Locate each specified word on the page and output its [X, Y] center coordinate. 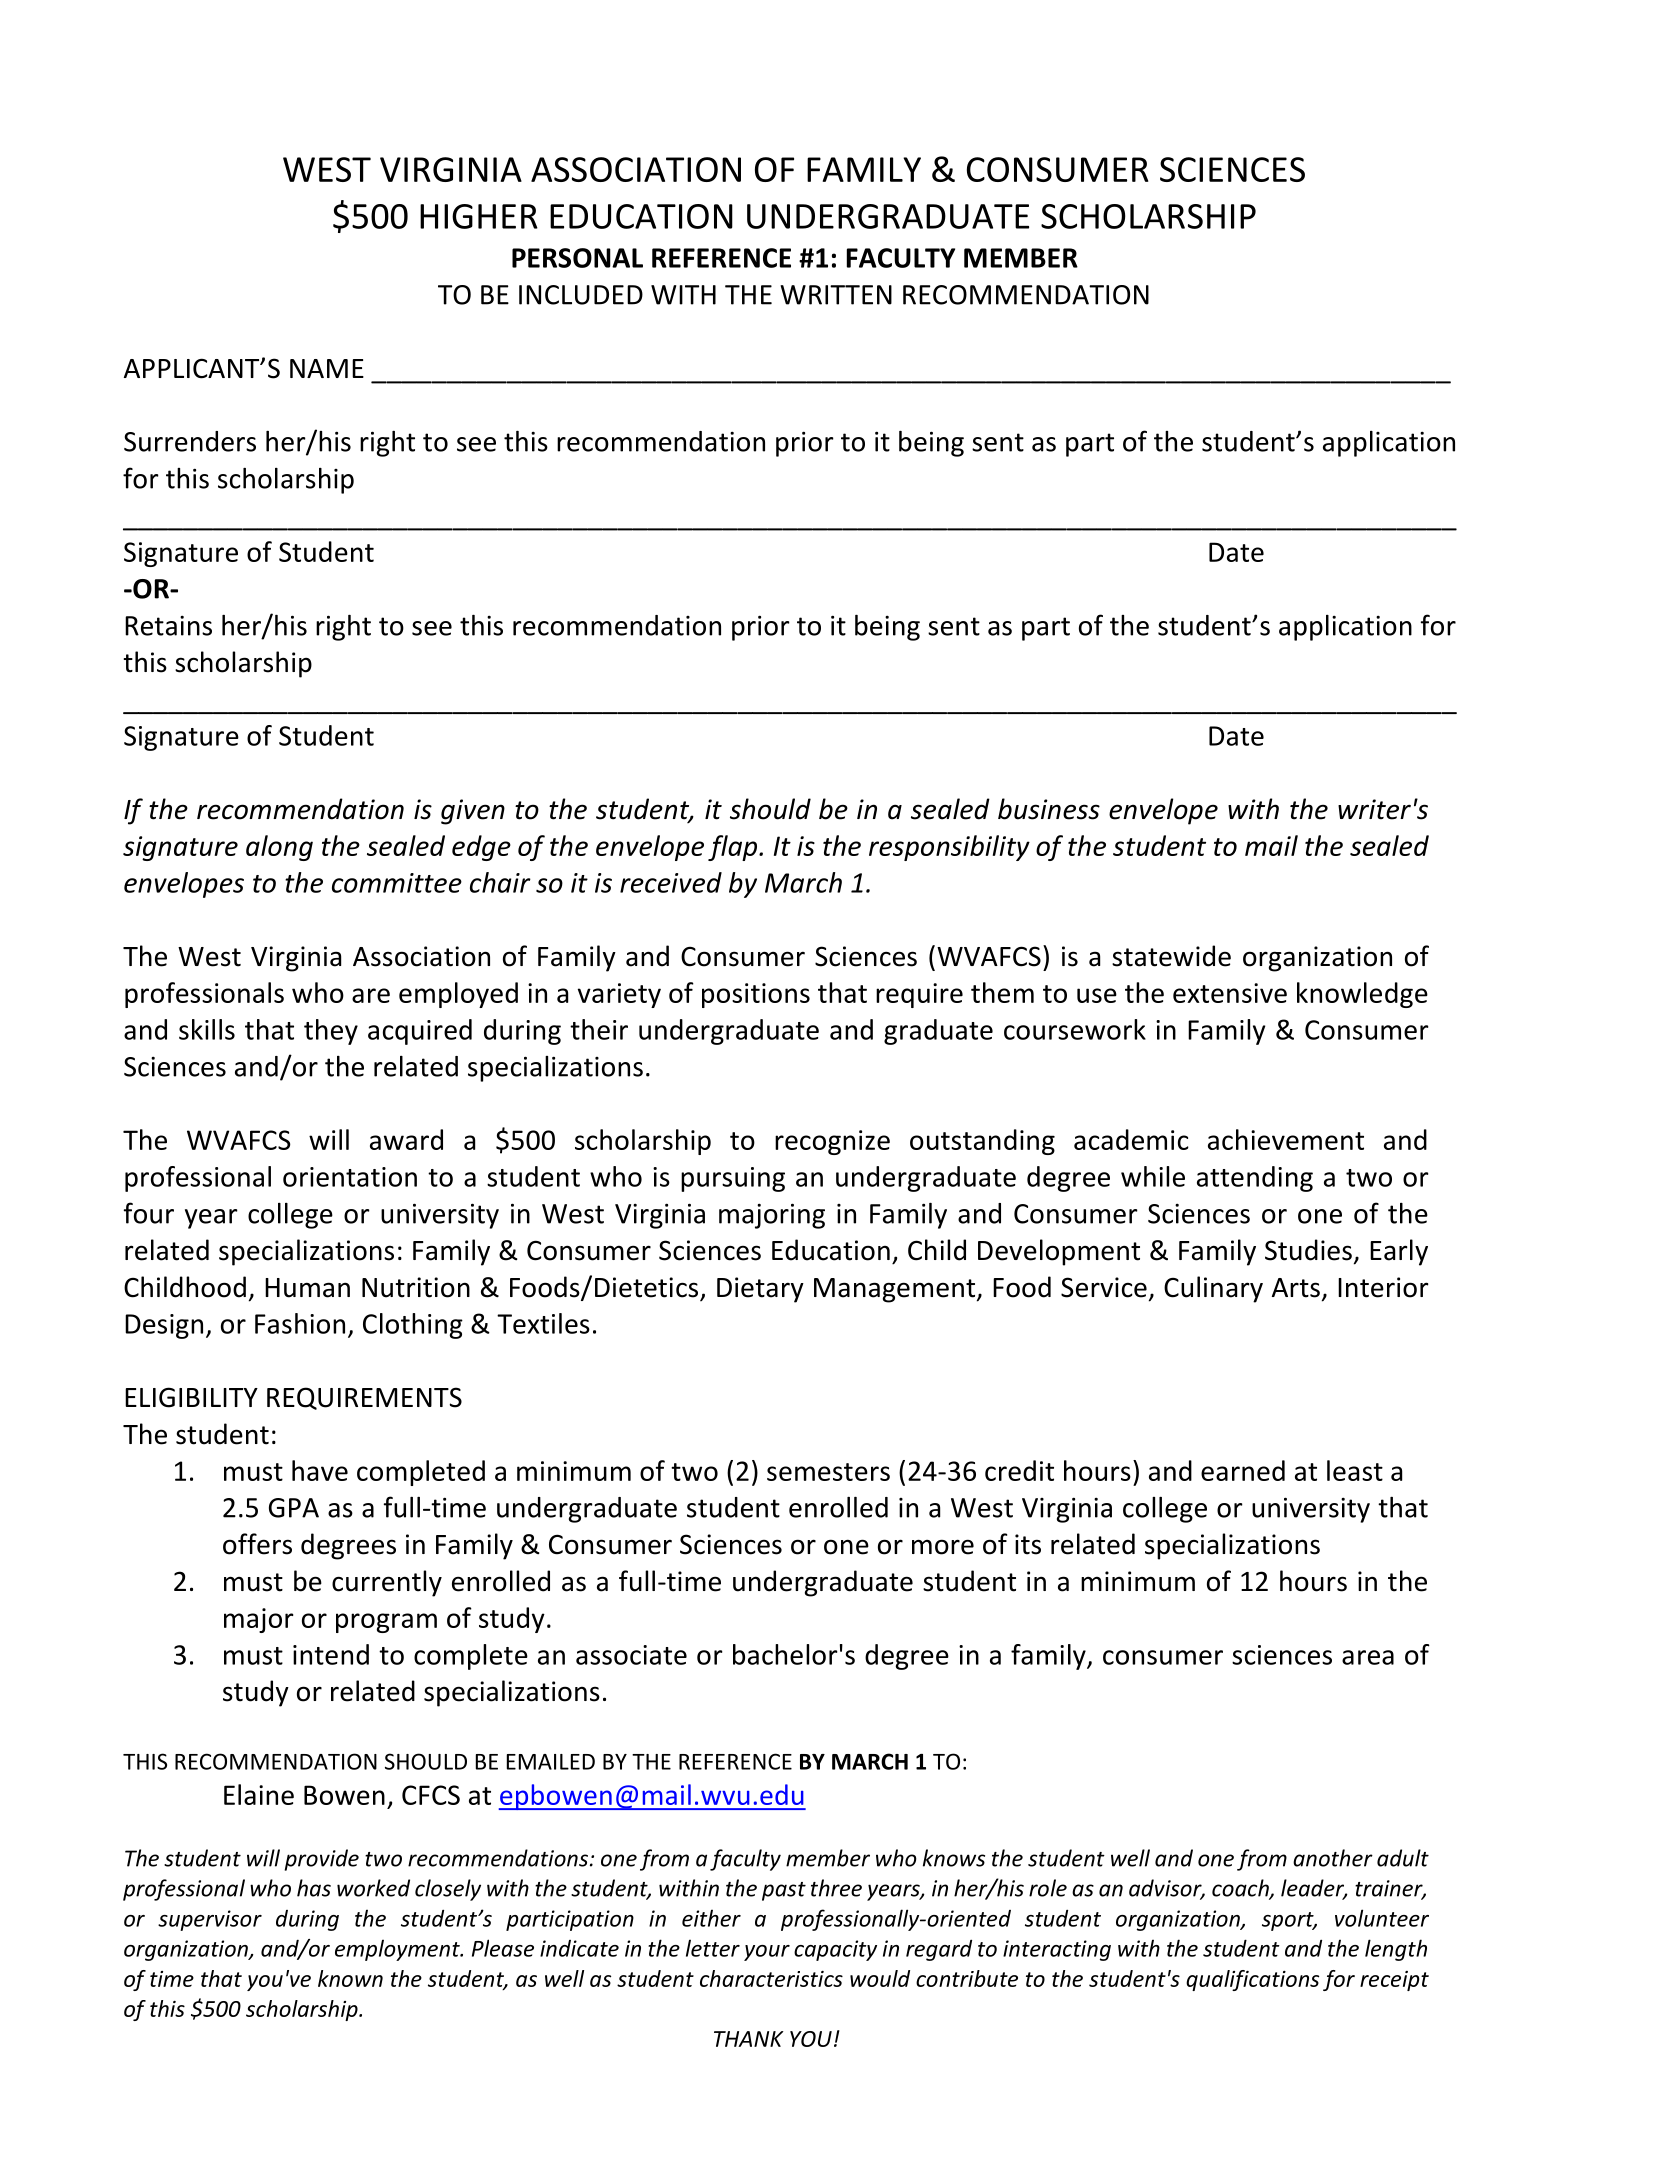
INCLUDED [581, 295]
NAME [327, 368]
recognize [832, 1142]
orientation [350, 1177]
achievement [1286, 1139]
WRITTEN [836, 295]
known [350, 1978]
